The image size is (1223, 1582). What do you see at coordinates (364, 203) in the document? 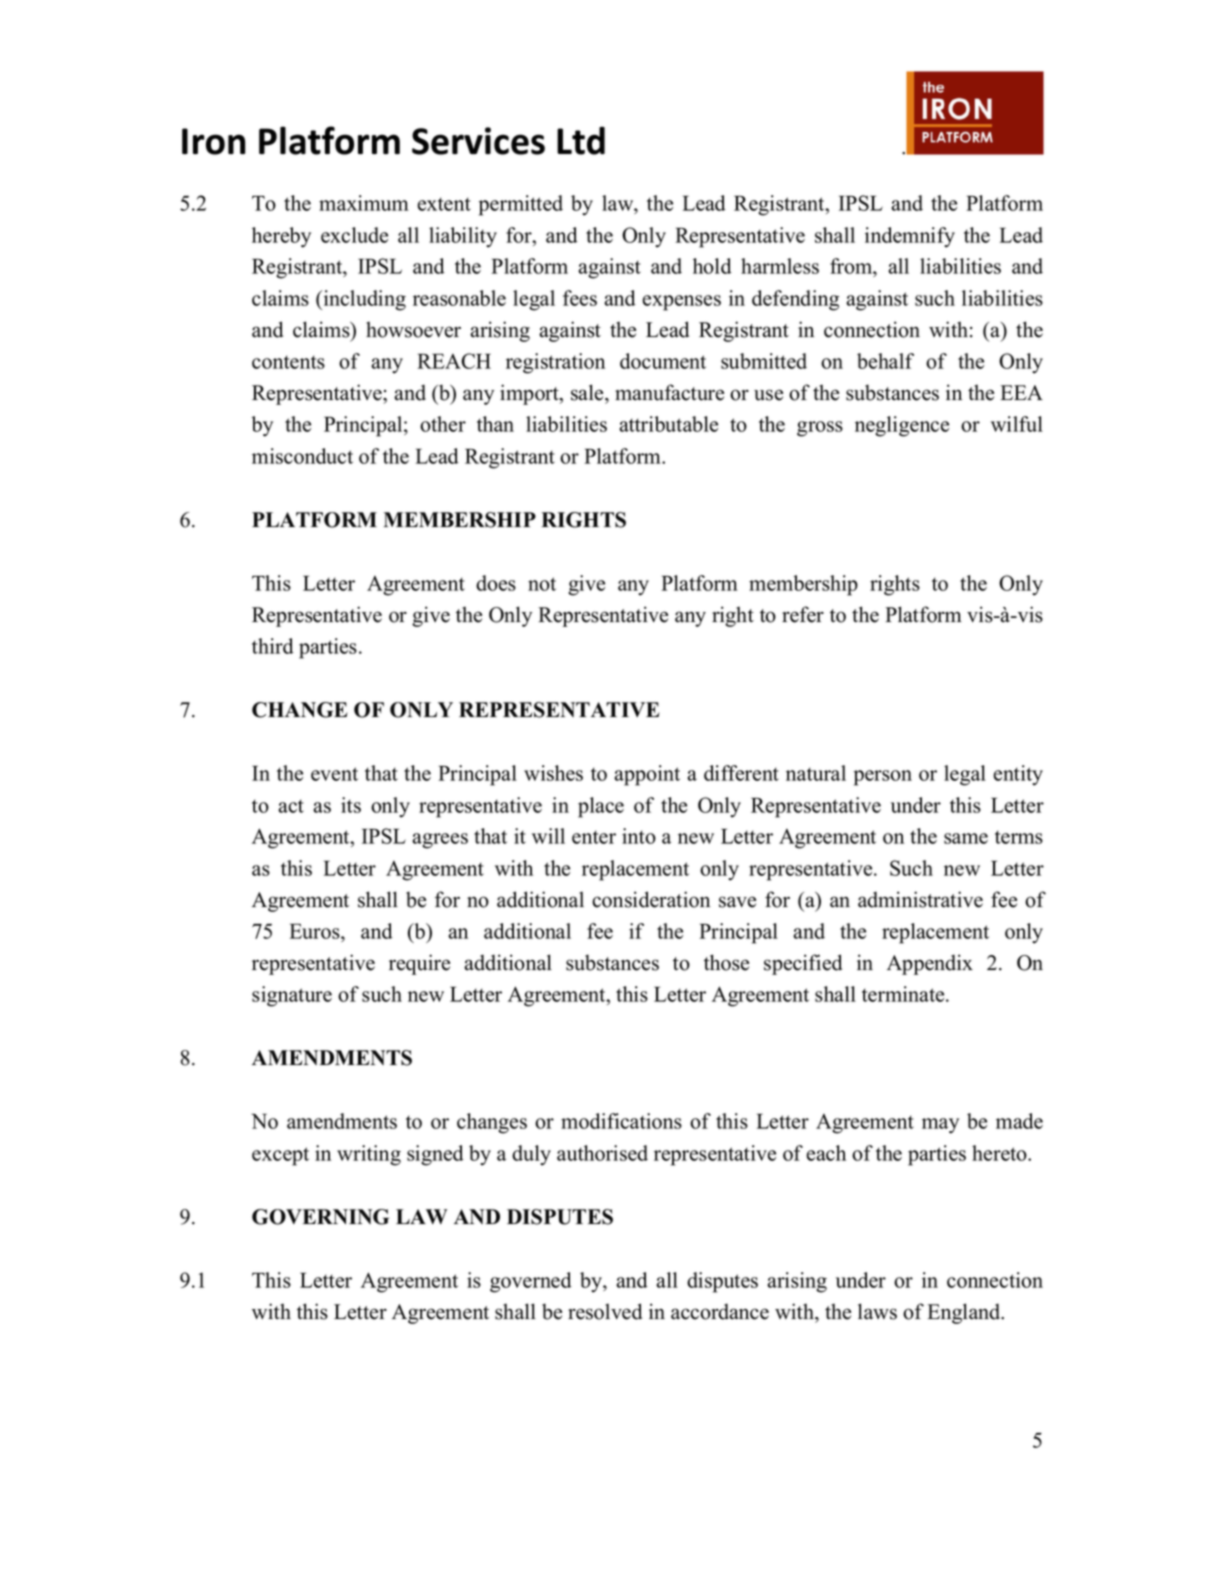
I see `maximum` at bounding box center [364, 203].
